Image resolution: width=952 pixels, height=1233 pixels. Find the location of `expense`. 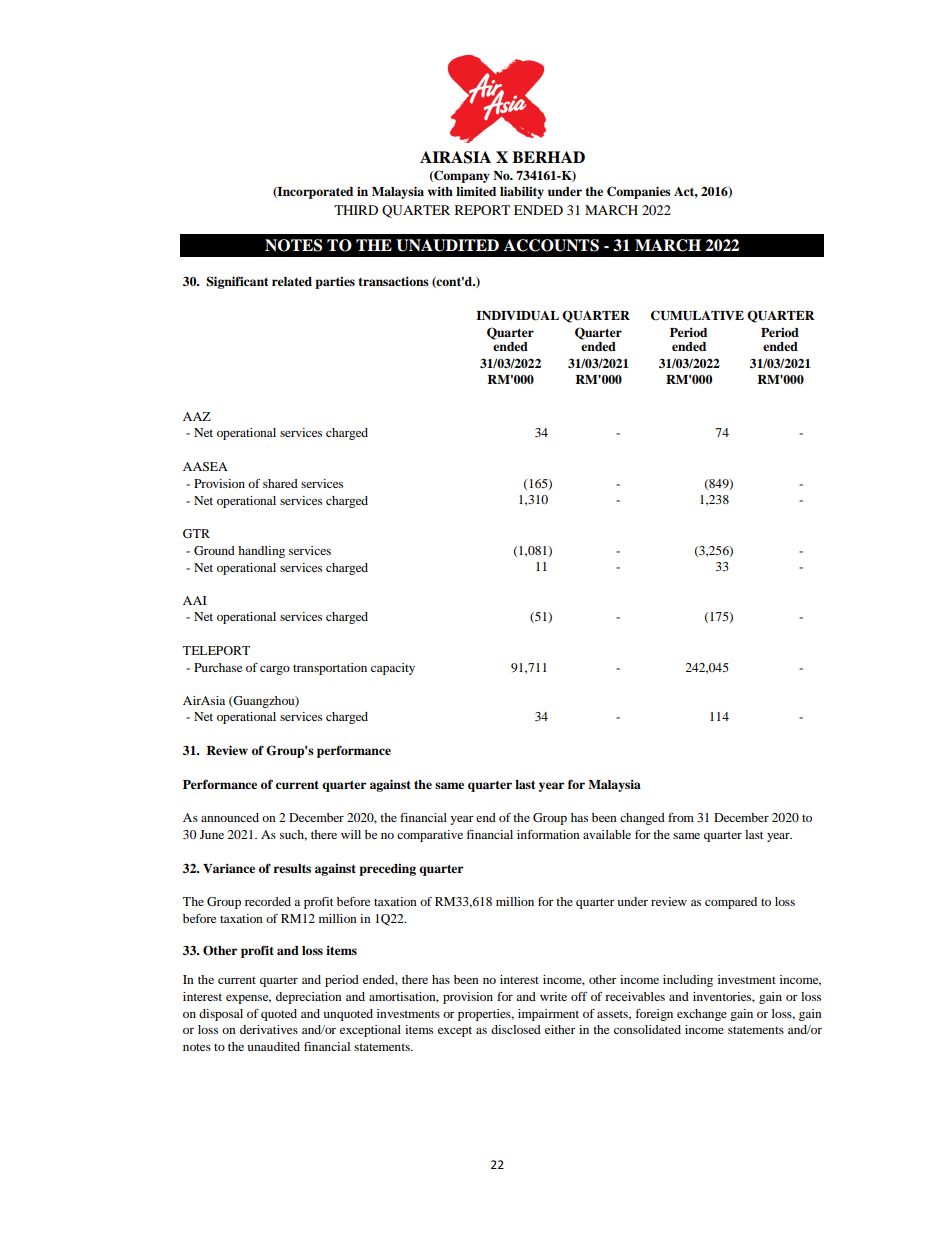

expense is located at coordinates (248, 999).
